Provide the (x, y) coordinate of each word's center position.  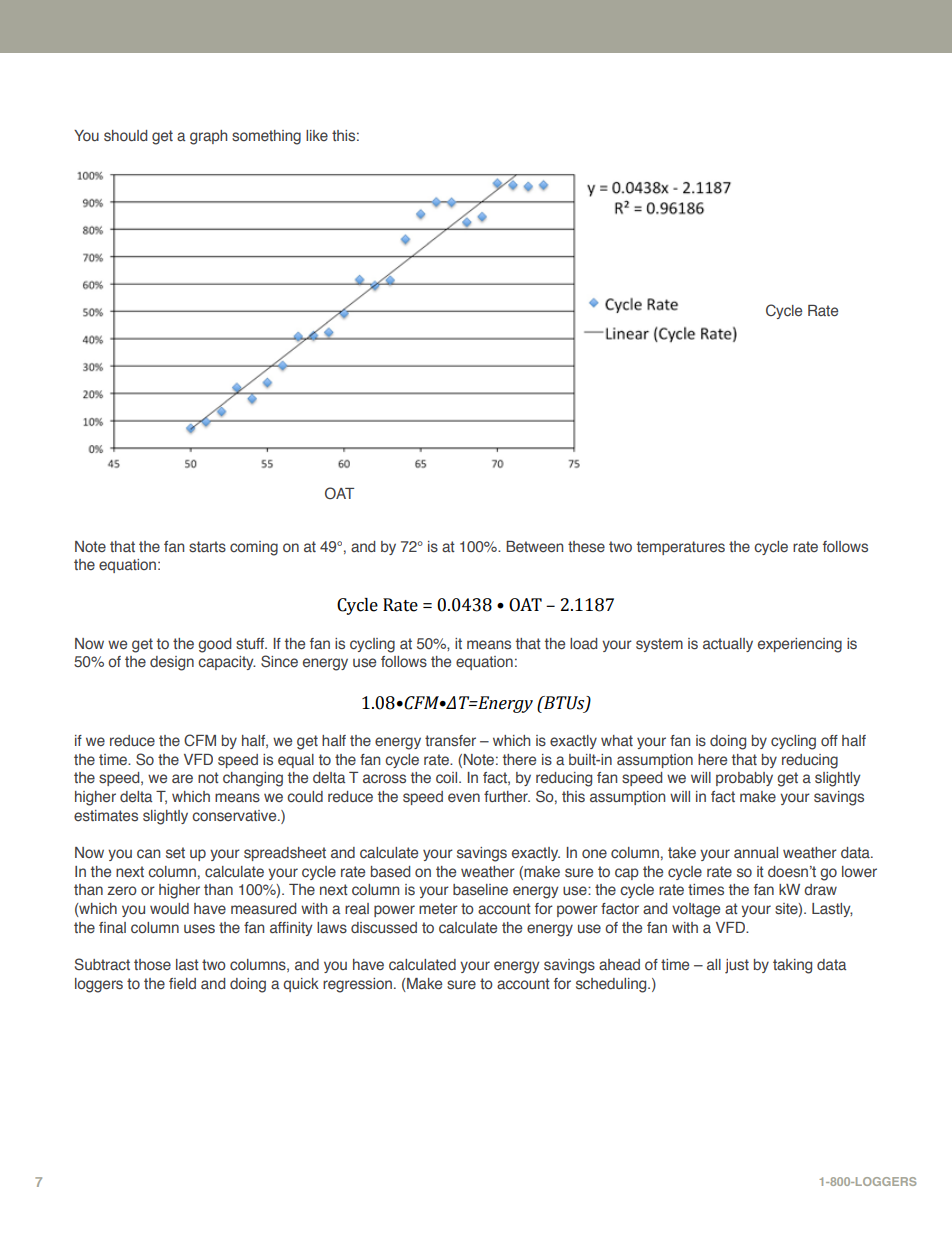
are (182, 778)
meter (438, 909)
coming (254, 548)
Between (534, 547)
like (317, 135)
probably (744, 779)
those (152, 964)
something (266, 137)
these (586, 546)
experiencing (800, 645)
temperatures (681, 548)
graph (208, 137)
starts (207, 546)
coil (448, 777)
